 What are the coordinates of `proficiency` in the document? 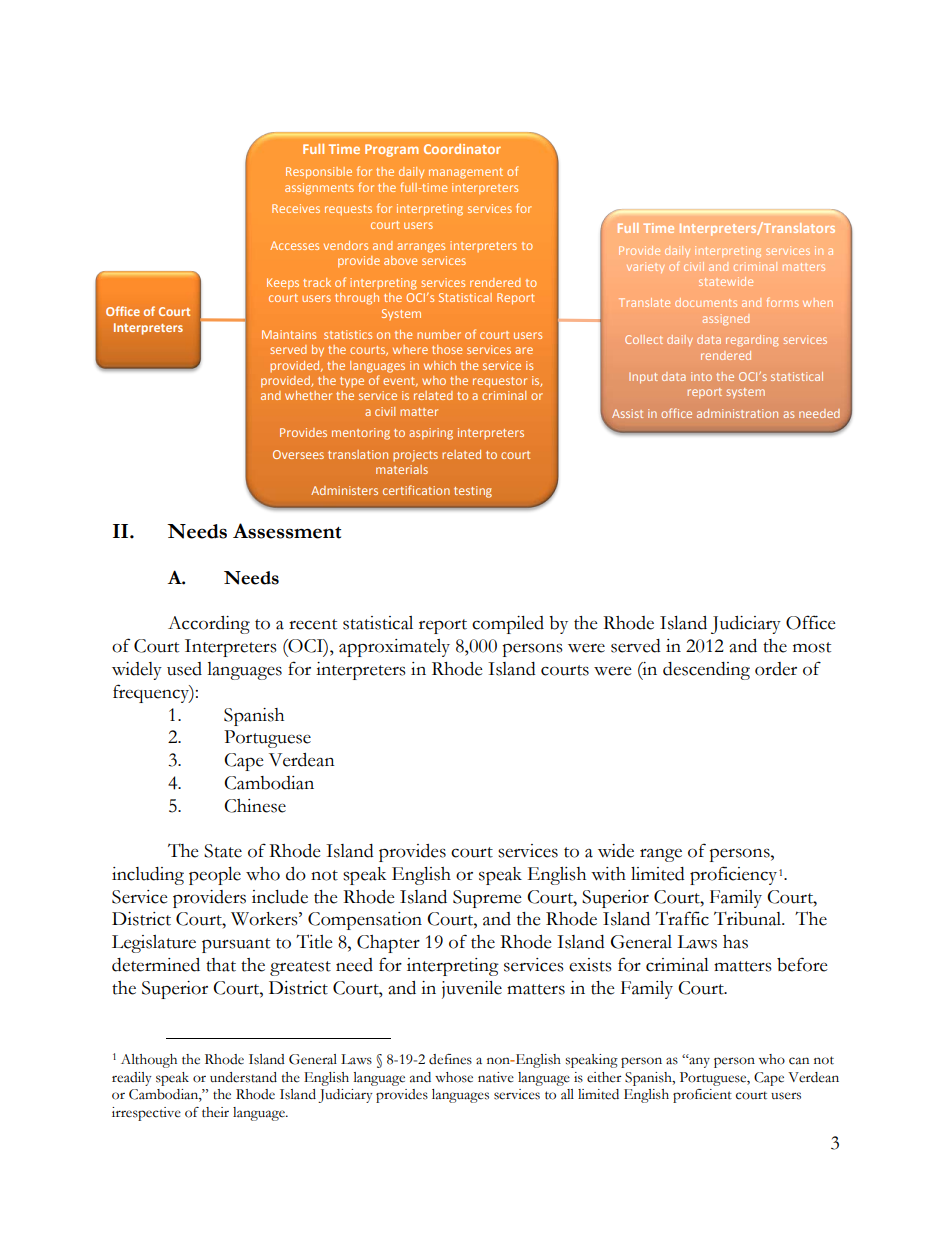 It's located at (735, 875).
